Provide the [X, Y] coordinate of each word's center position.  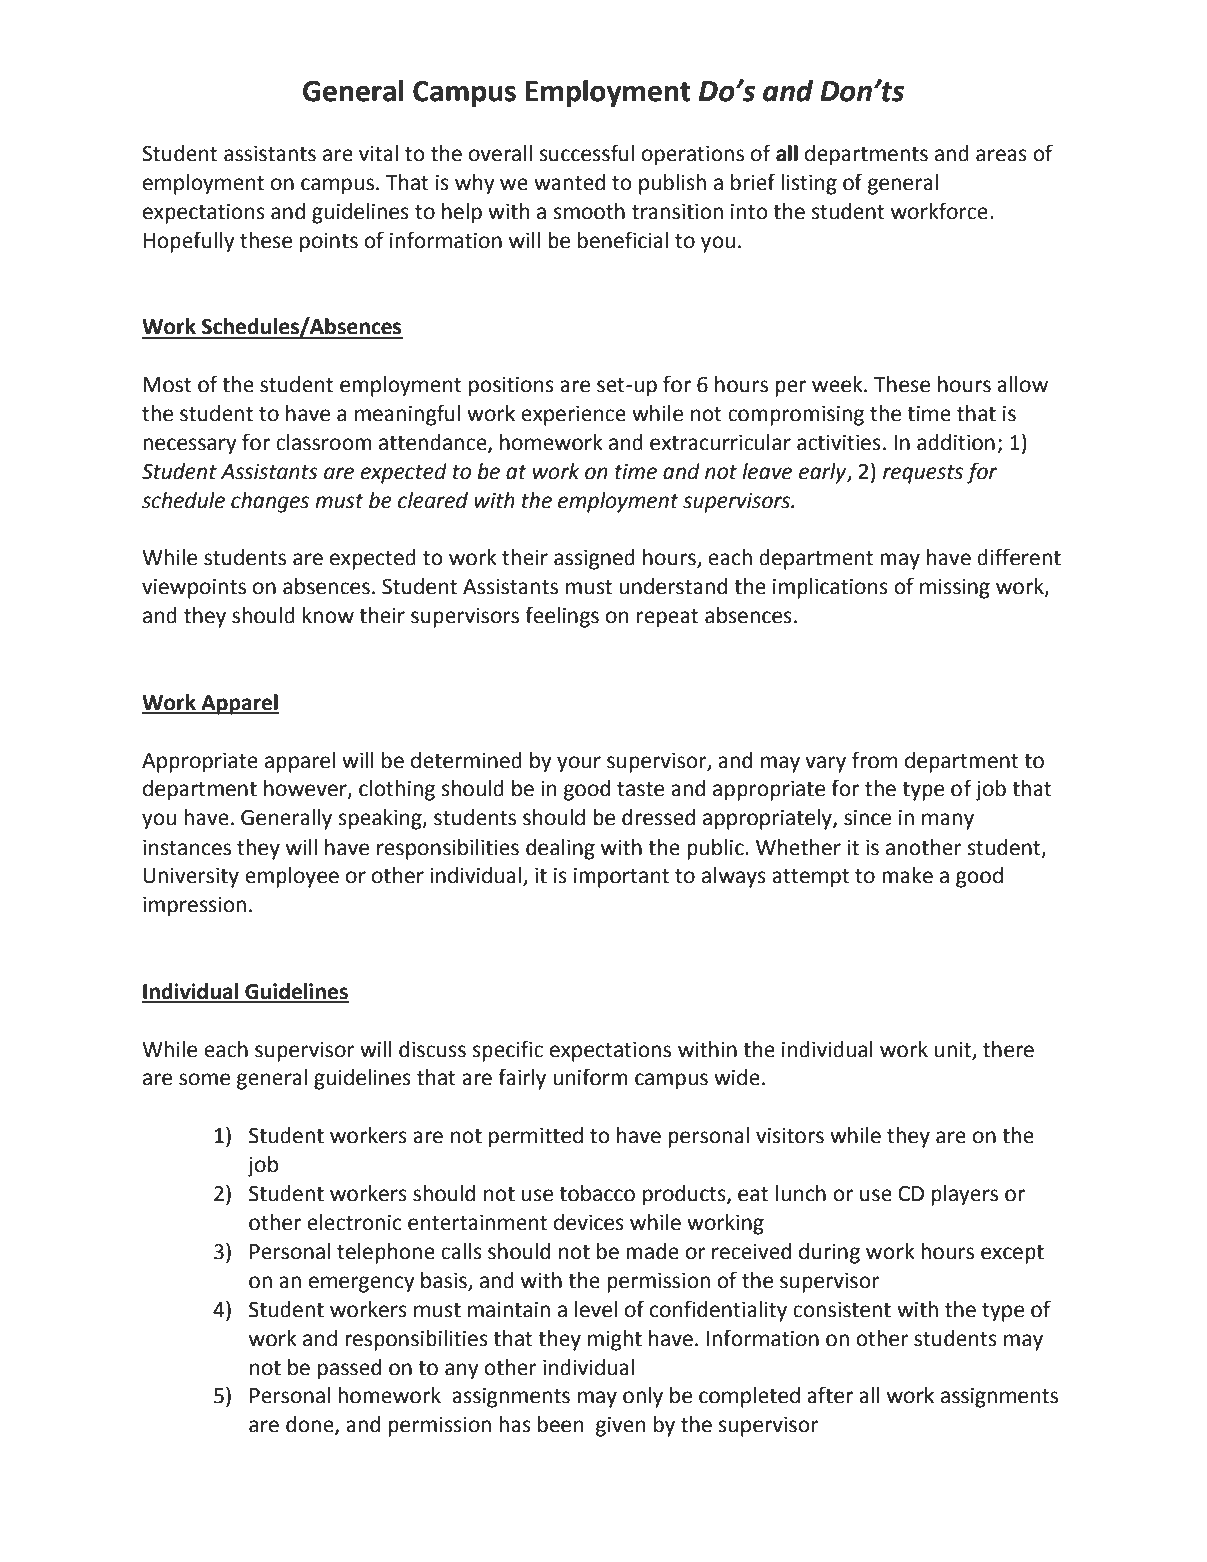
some [204, 1079]
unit [954, 1050]
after [830, 1395]
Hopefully [189, 242]
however [306, 789]
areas [1001, 155]
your [579, 764]
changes [270, 502]
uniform [590, 1077]
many [948, 821]
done [311, 1425]
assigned [594, 559]
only [643, 1397]
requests [923, 474]
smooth [589, 211]
